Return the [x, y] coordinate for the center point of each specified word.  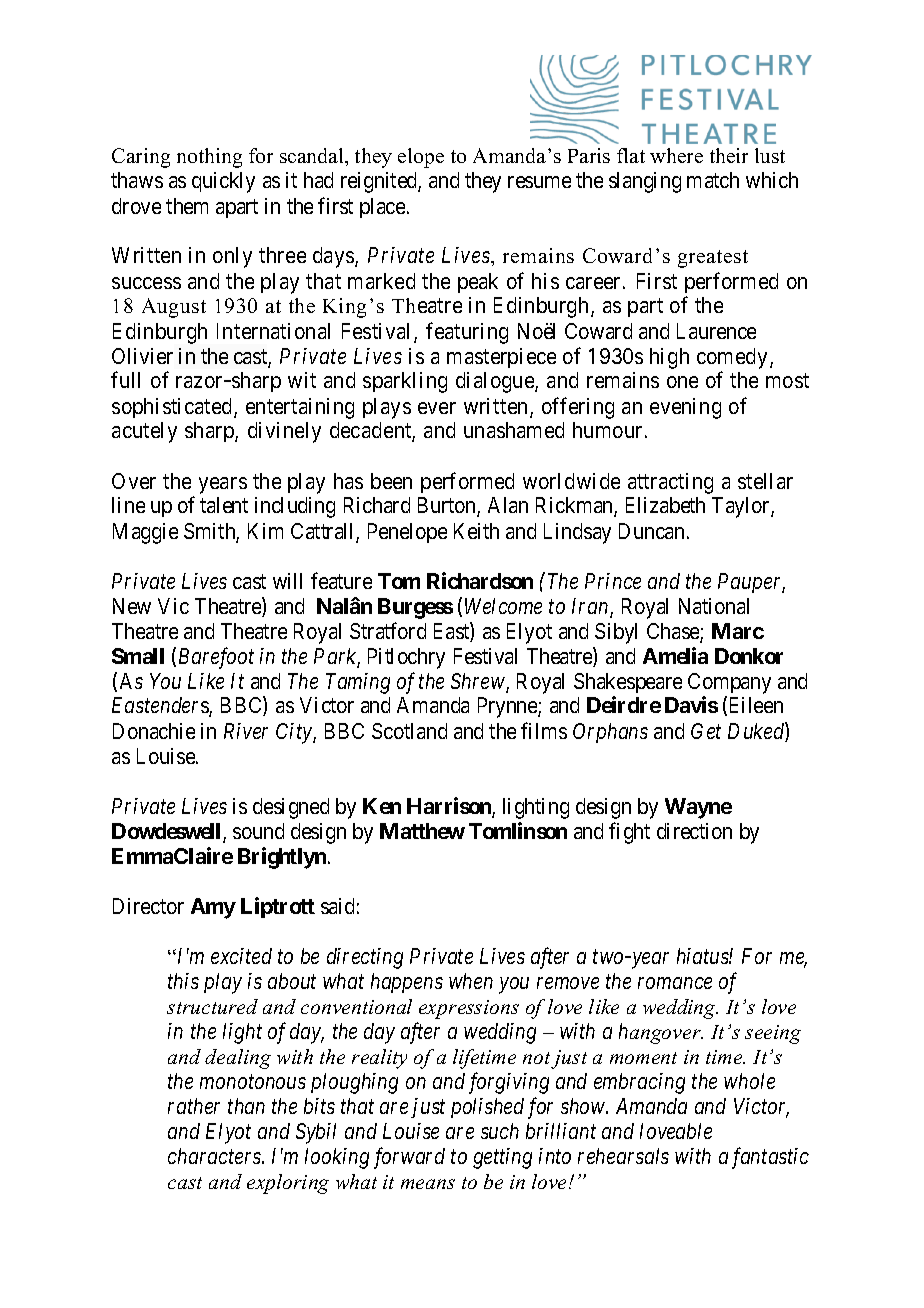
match [713, 180]
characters [215, 1156]
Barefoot [216, 658]
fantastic [770, 1158]
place [382, 208]
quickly [223, 182]
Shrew [479, 682]
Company [729, 683]
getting [502, 1158]
